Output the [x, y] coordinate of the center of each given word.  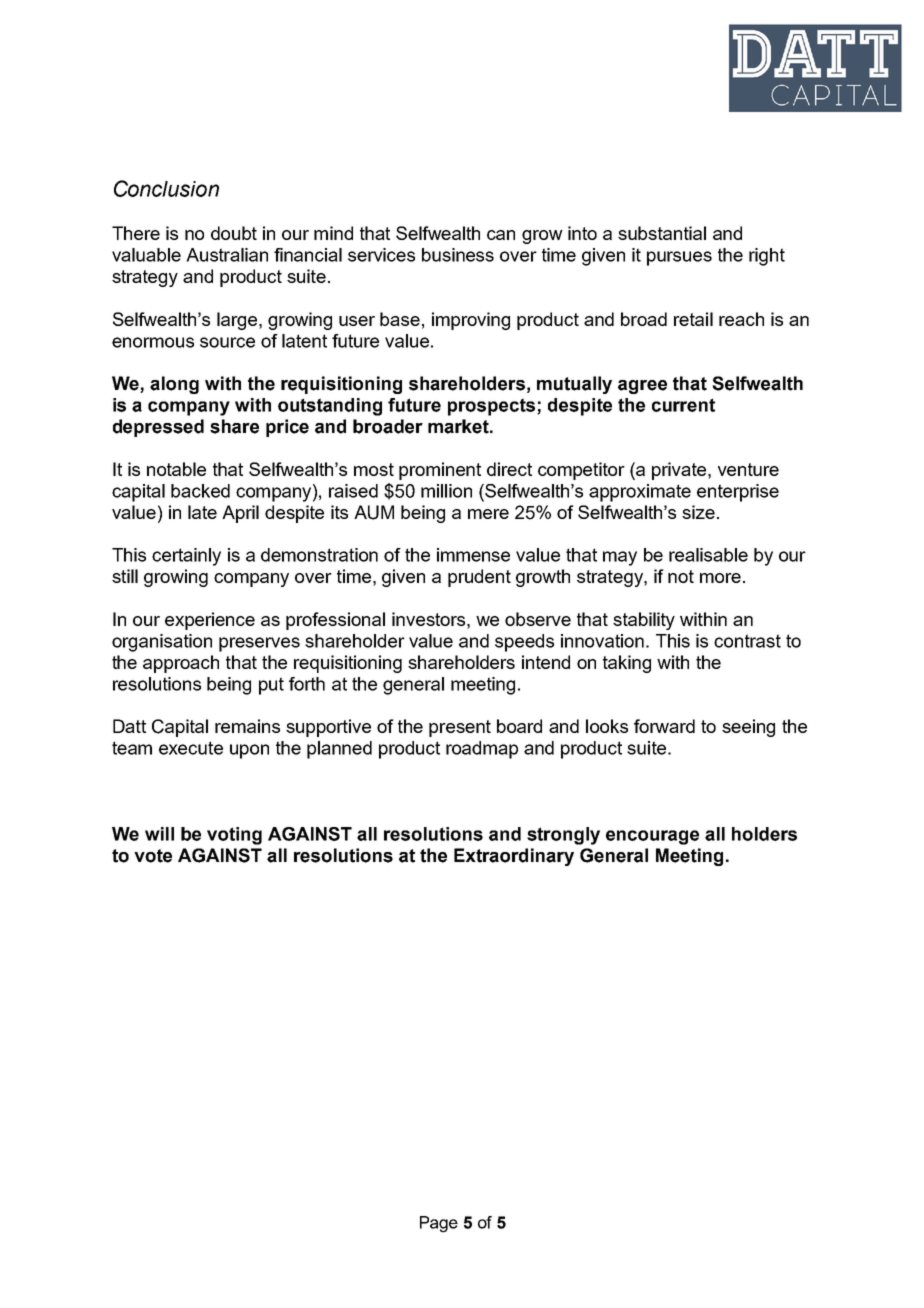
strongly [563, 836]
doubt [234, 233]
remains [247, 726]
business [458, 255]
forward [664, 726]
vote [153, 856]
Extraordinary [514, 857]
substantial [662, 233]
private [680, 471]
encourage [652, 837]
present [460, 728]
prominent [440, 471]
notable [176, 469]
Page [439, 1224]
